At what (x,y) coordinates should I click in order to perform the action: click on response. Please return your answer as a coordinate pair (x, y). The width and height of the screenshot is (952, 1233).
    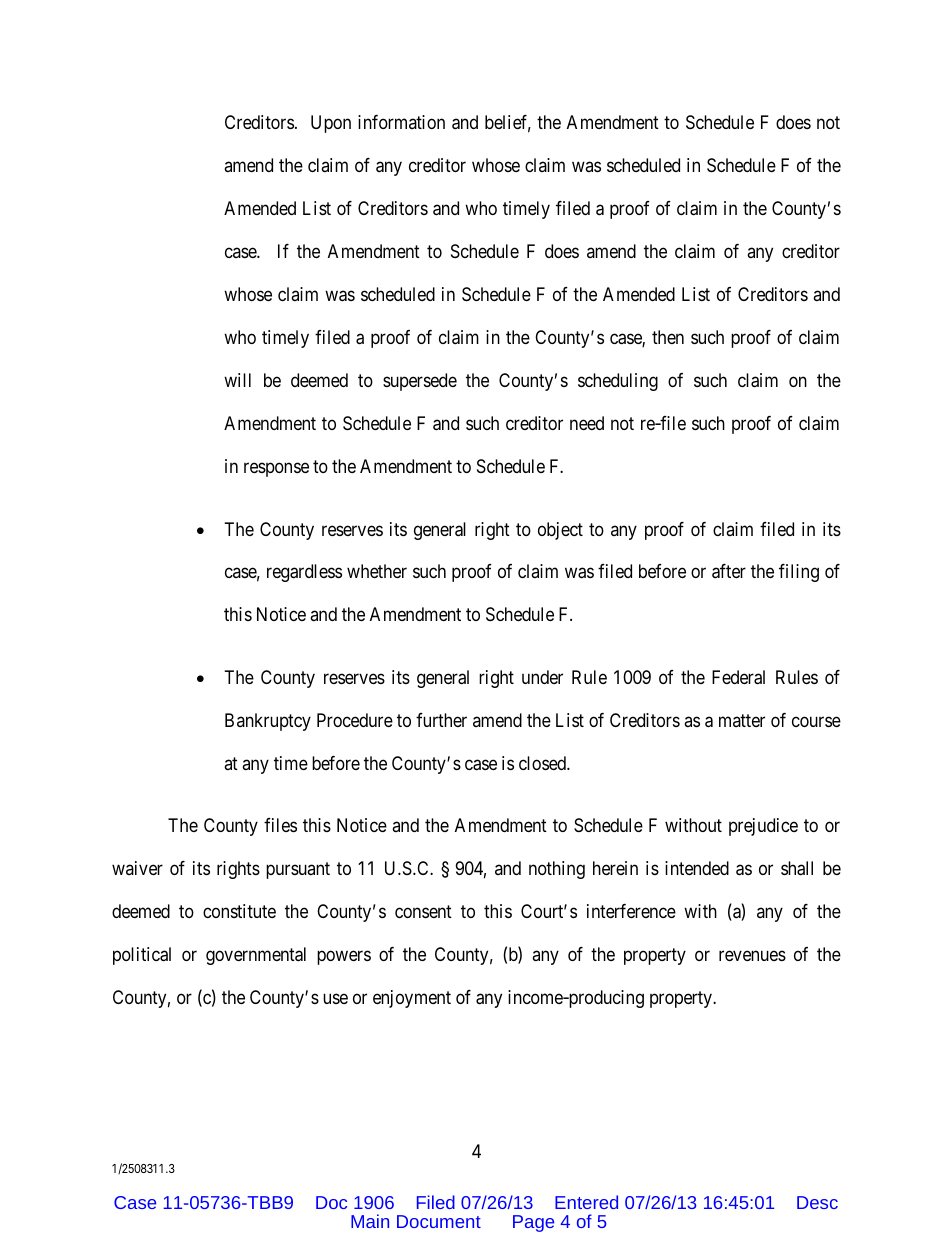
    Looking at the image, I should click on (276, 469).
